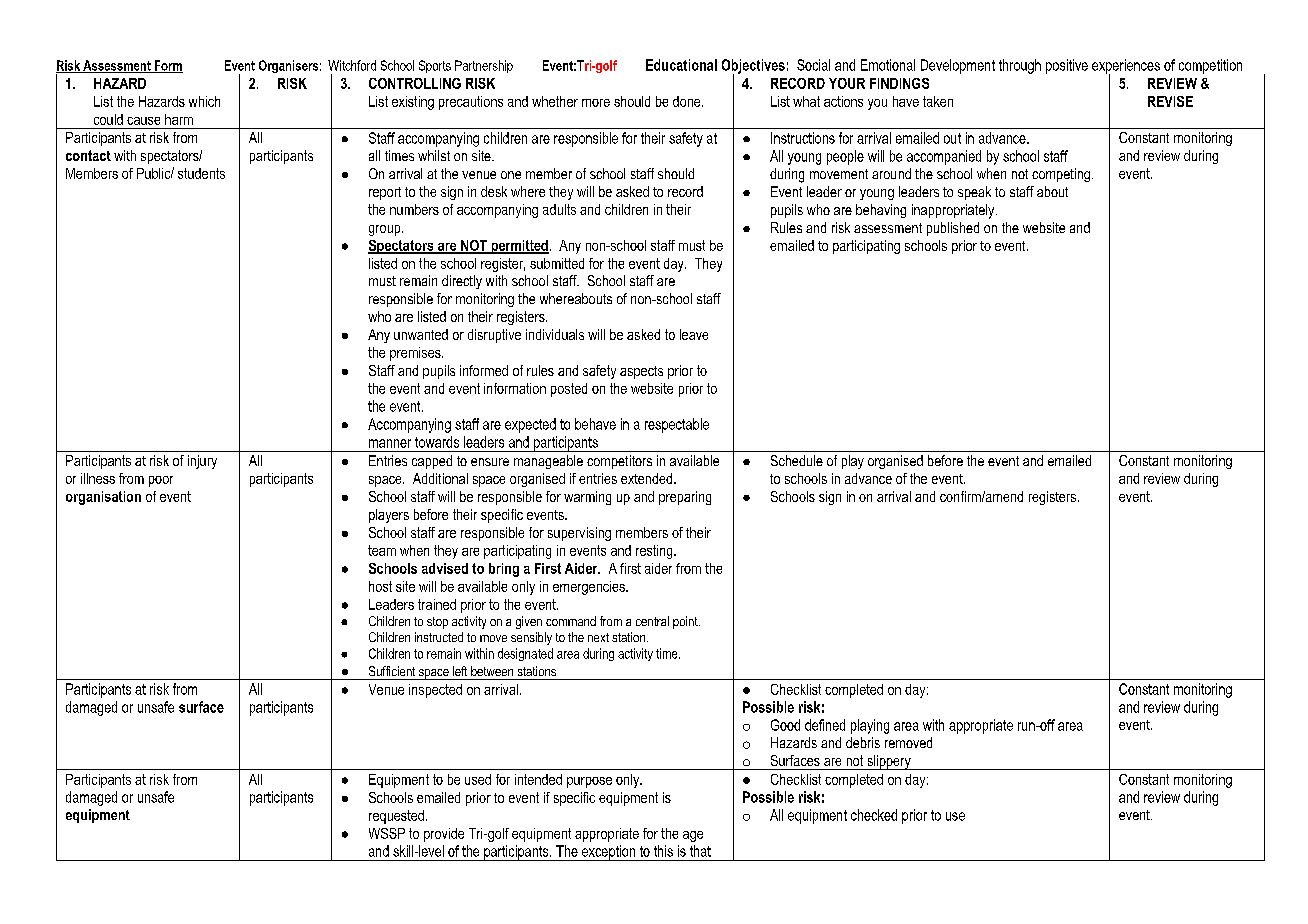  What do you see at coordinates (688, 101) in the image?
I see `done` at bounding box center [688, 101].
